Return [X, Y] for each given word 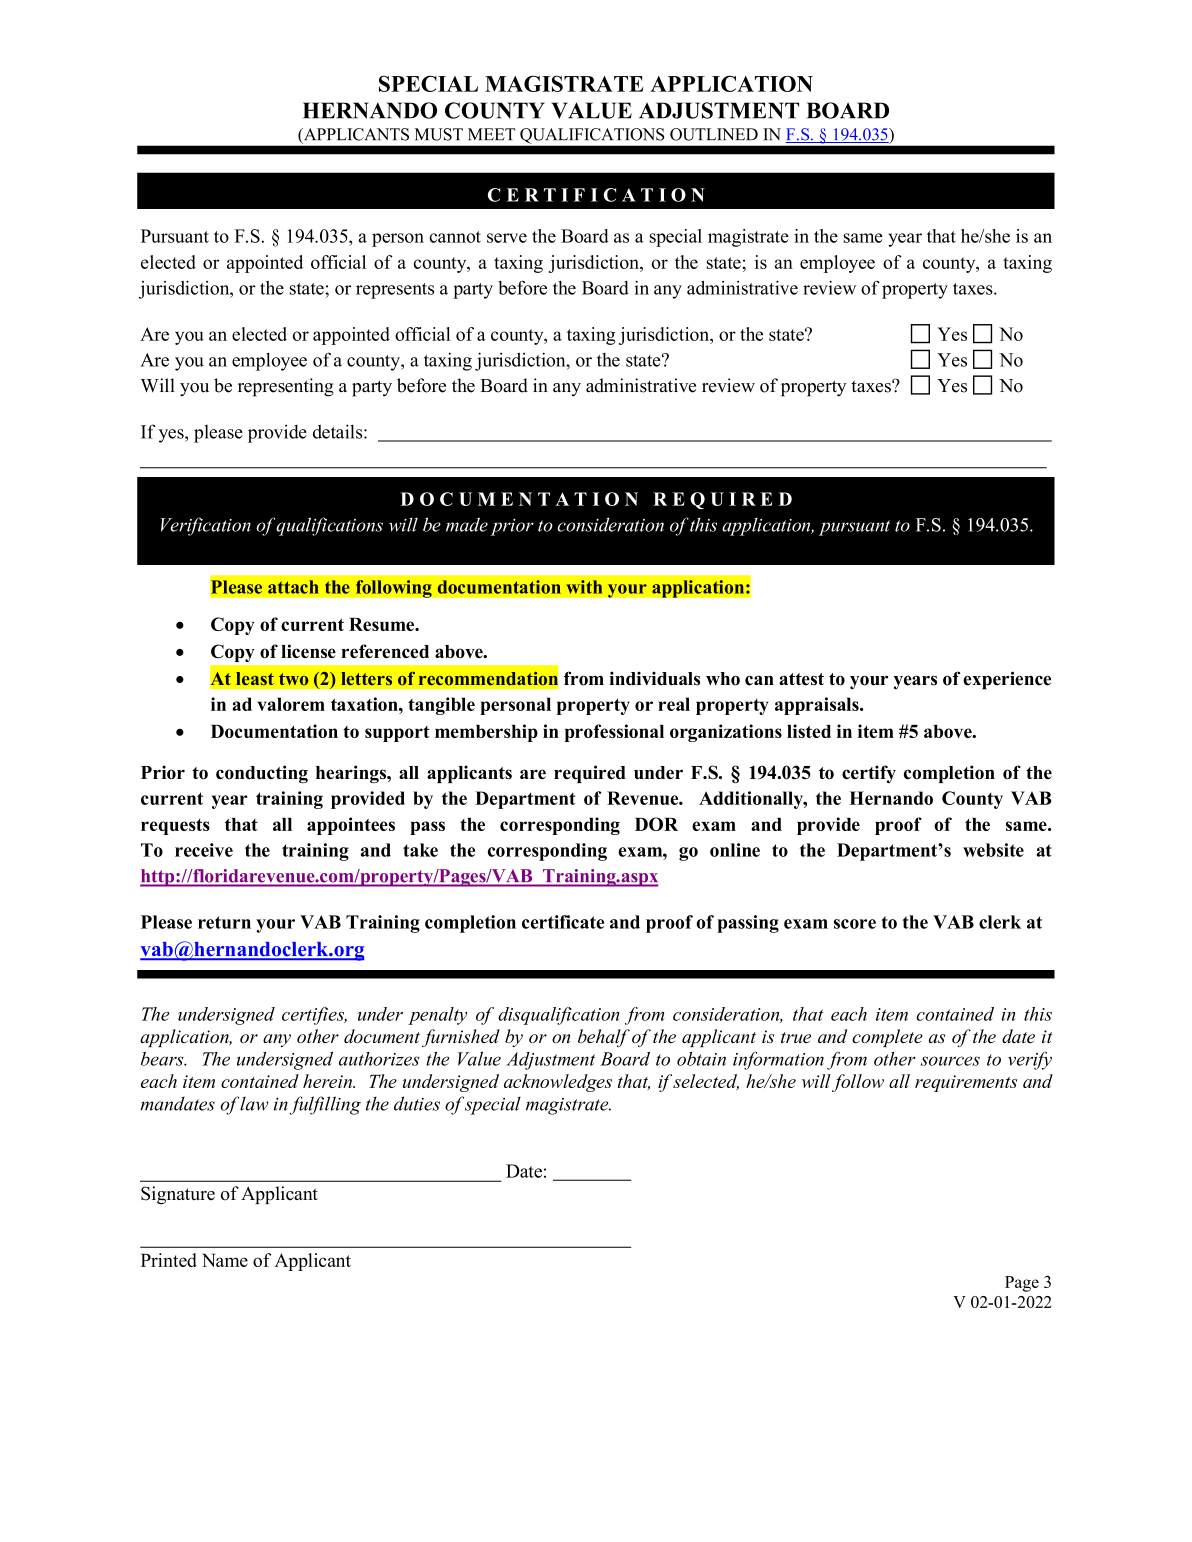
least [255, 678]
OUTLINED [714, 134]
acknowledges [558, 1083]
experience [1007, 680]
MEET [491, 134]
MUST [438, 134]
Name [225, 1260]
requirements [966, 1083]
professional [614, 733]
